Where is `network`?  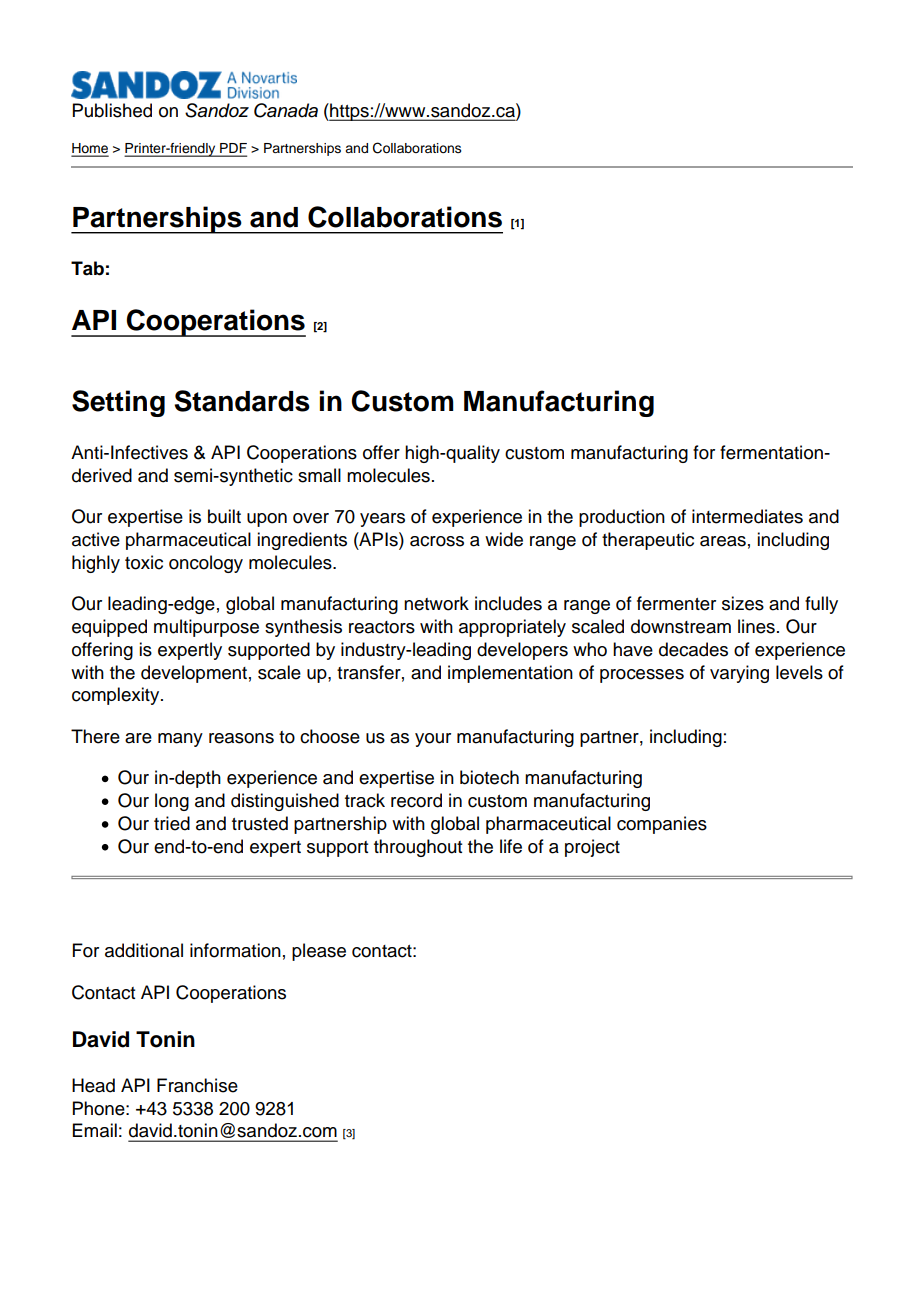 network is located at coordinates (436, 603).
